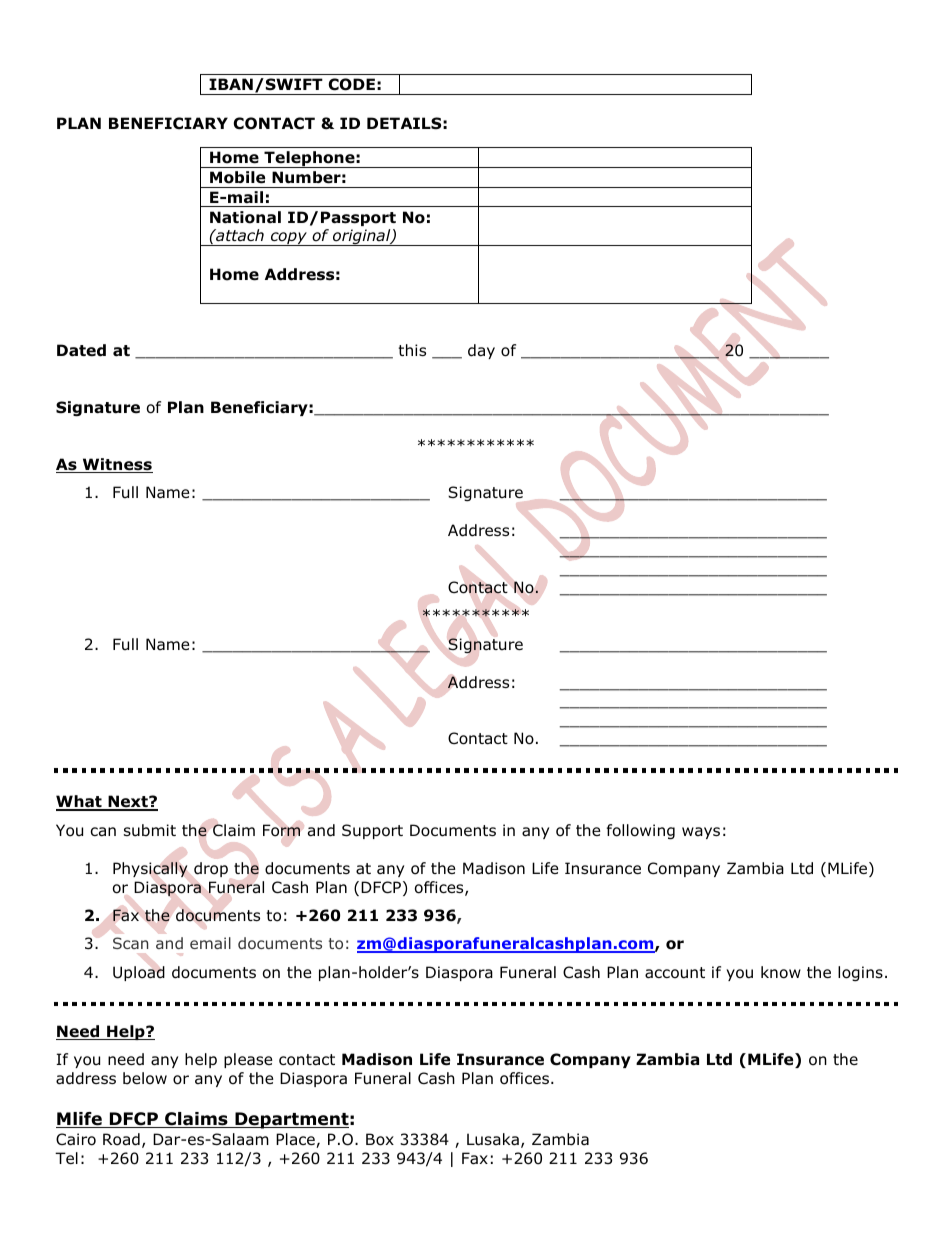  I want to click on day, so click(481, 351).
